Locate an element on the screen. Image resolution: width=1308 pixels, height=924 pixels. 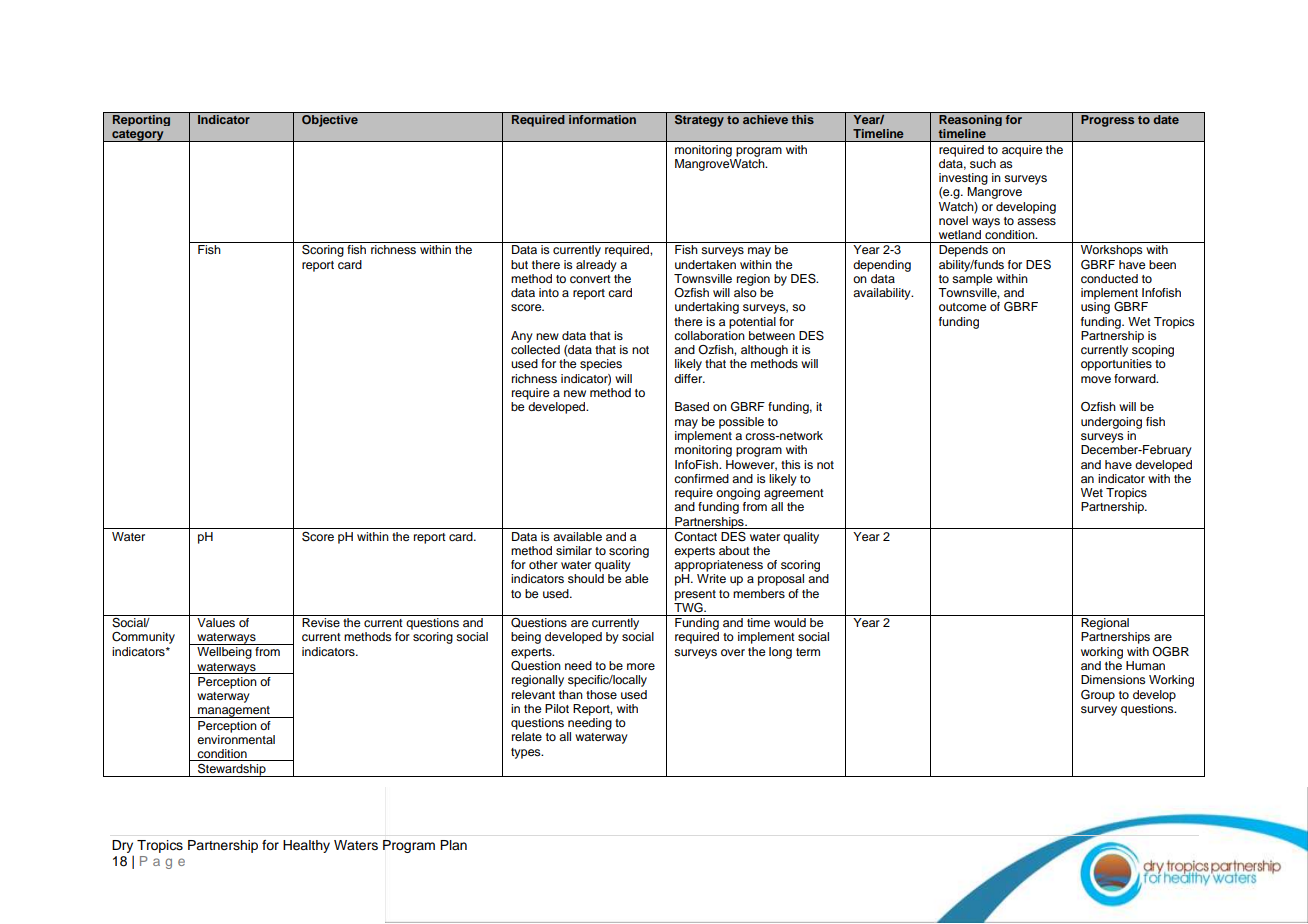
other is located at coordinates (543, 564).
